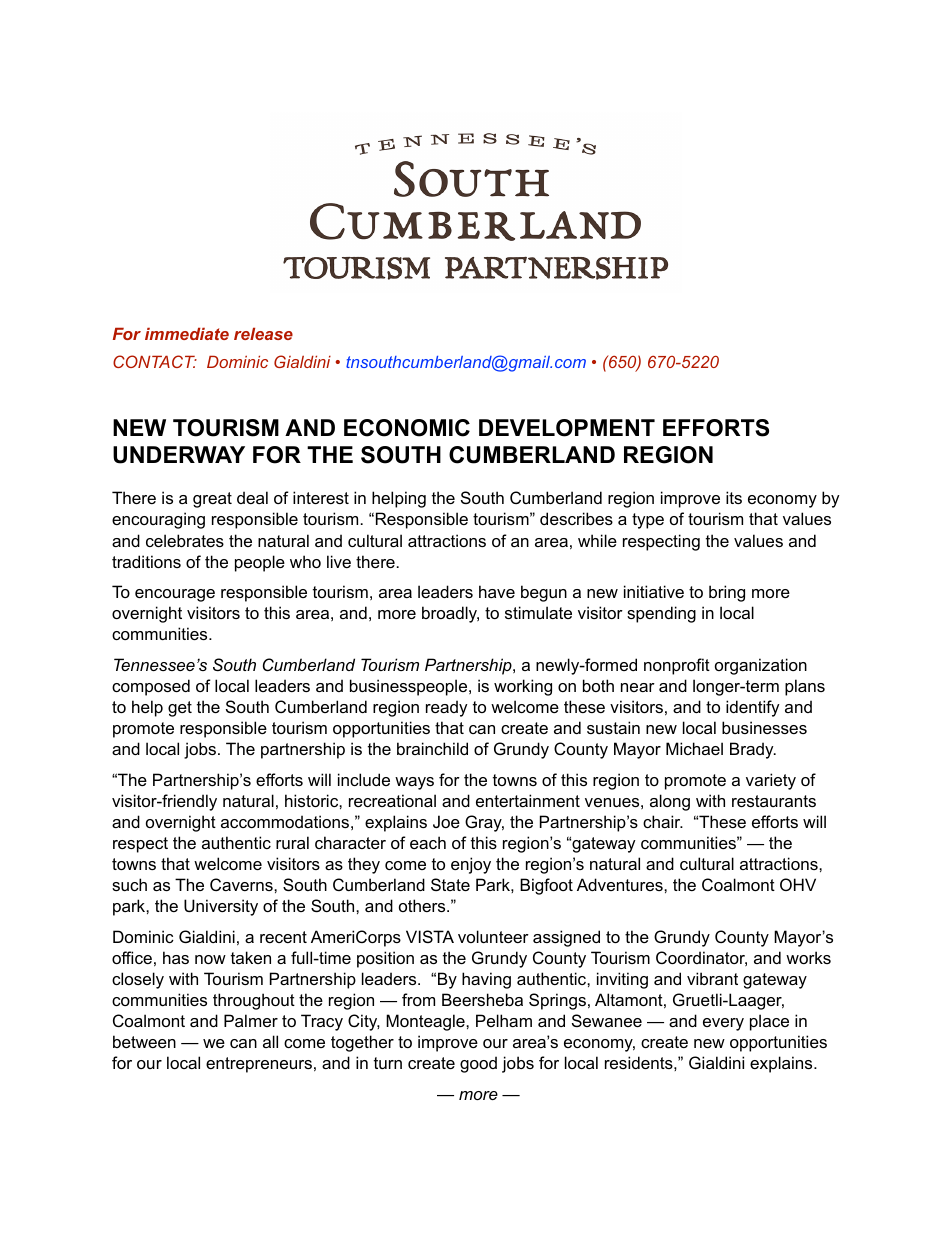 This page has height=1233, width=952. What do you see at coordinates (407, 428) in the page?
I see `ECONOMIC` at bounding box center [407, 428].
